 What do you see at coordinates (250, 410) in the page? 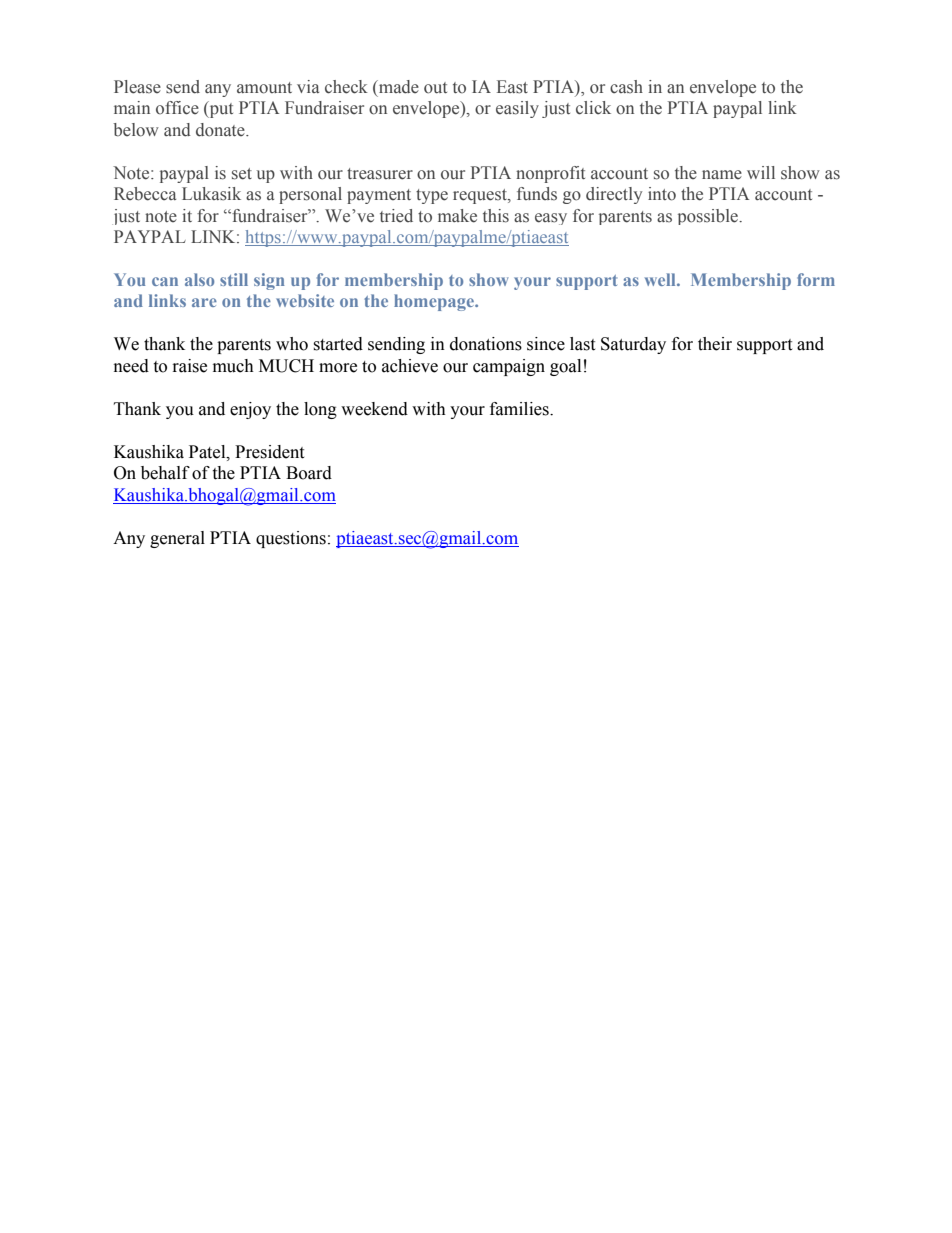
I see `enjoy` at bounding box center [250, 410].
